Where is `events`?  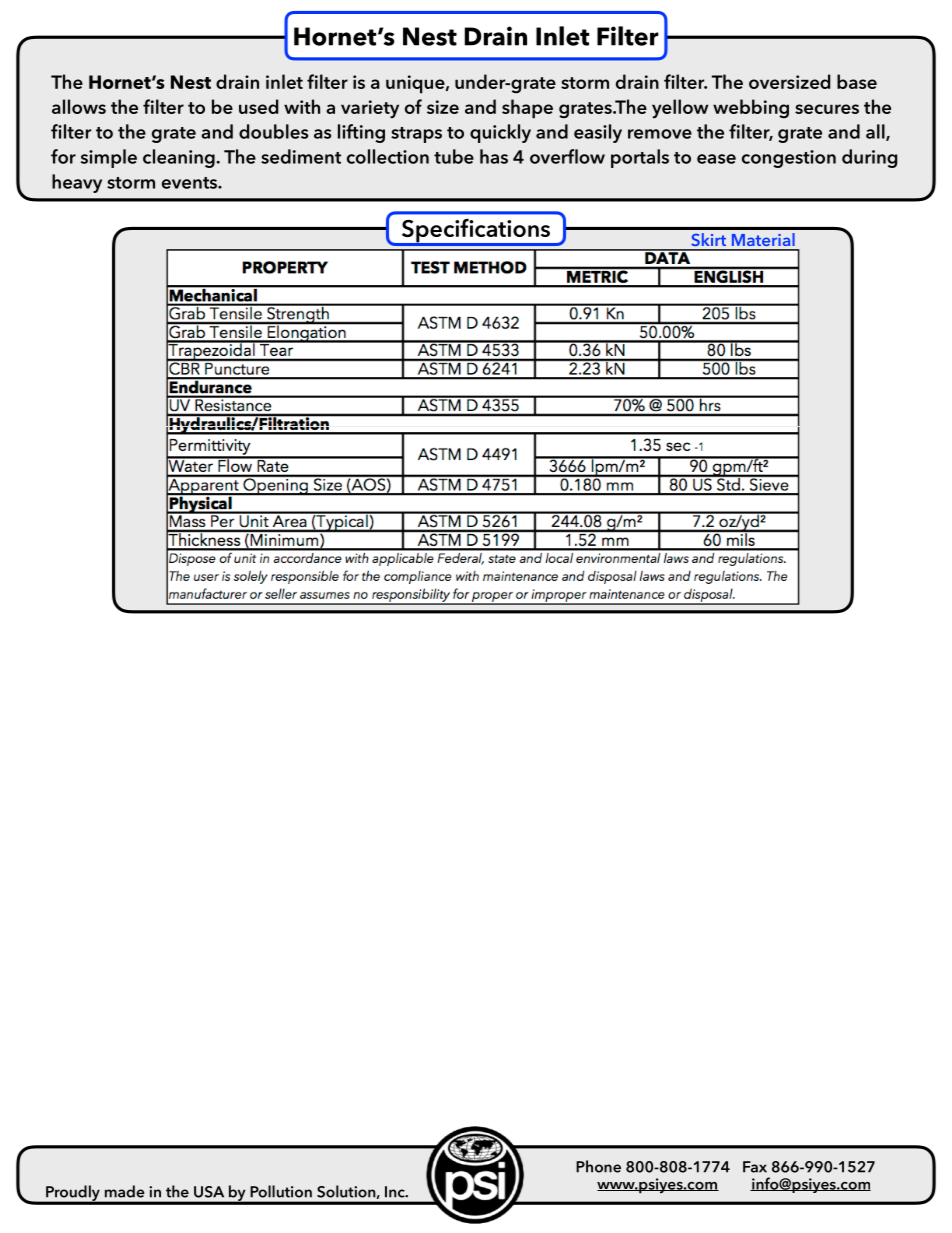
events is located at coordinates (190, 183).
